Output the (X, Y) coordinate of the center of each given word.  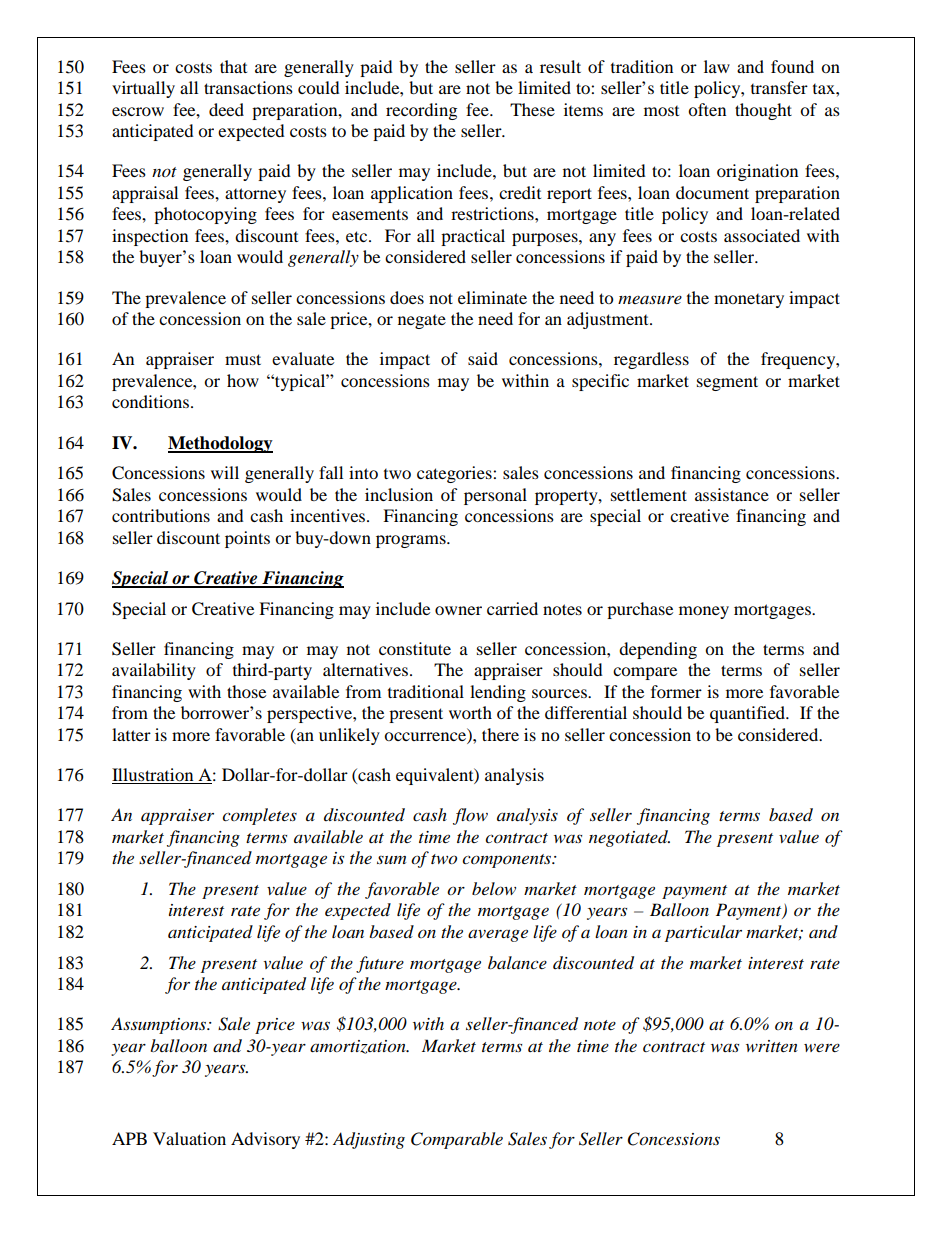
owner (458, 610)
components (508, 861)
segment (727, 383)
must (243, 359)
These (532, 109)
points (247, 539)
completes (259, 816)
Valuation (189, 1138)
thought (763, 111)
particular (703, 933)
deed (226, 109)
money (704, 612)
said (483, 358)
